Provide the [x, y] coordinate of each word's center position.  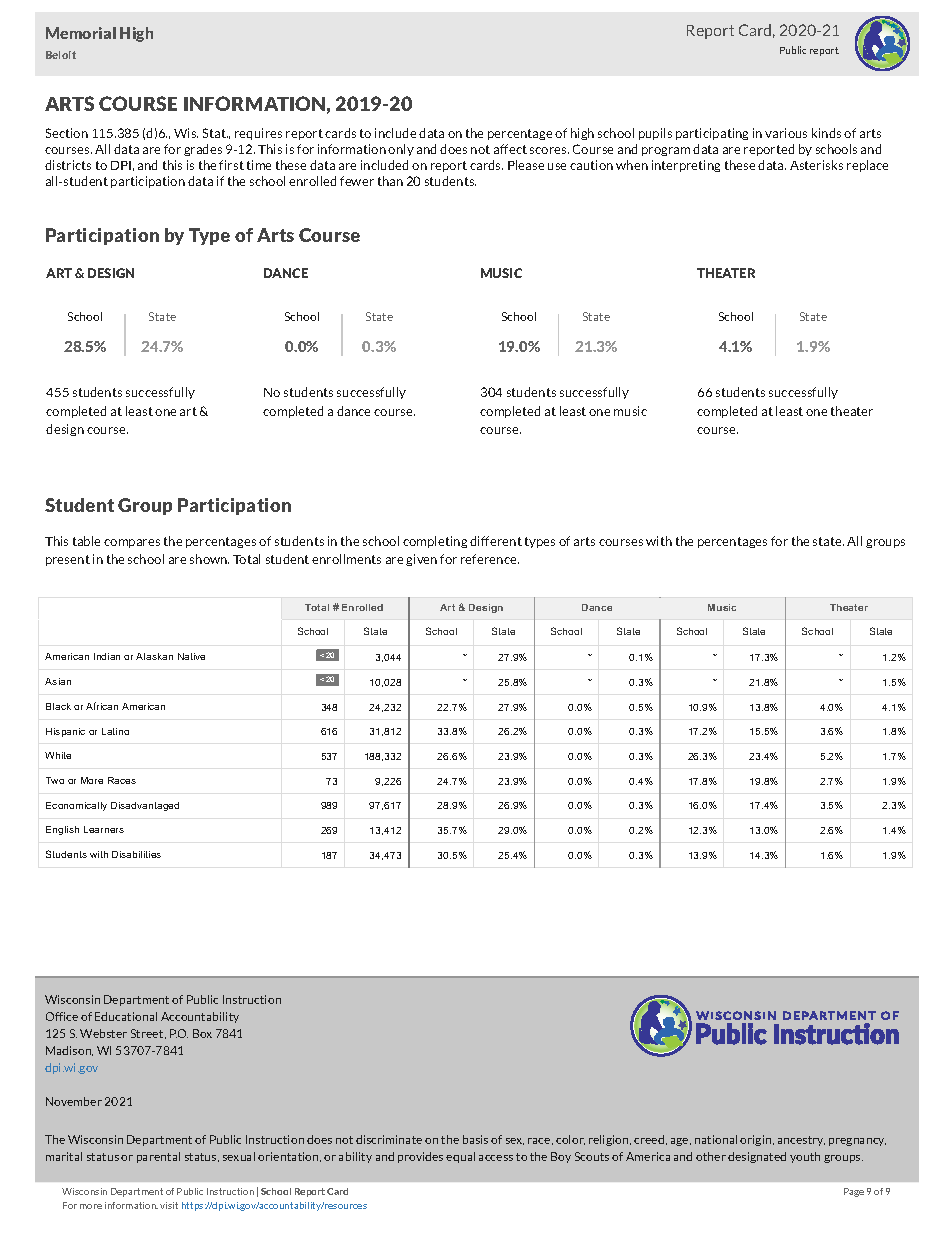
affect [510, 149]
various [786, 133]
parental [158, 1157]
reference [490, 559]
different [496, 541]
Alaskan [154, 656]
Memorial [81, 33]
